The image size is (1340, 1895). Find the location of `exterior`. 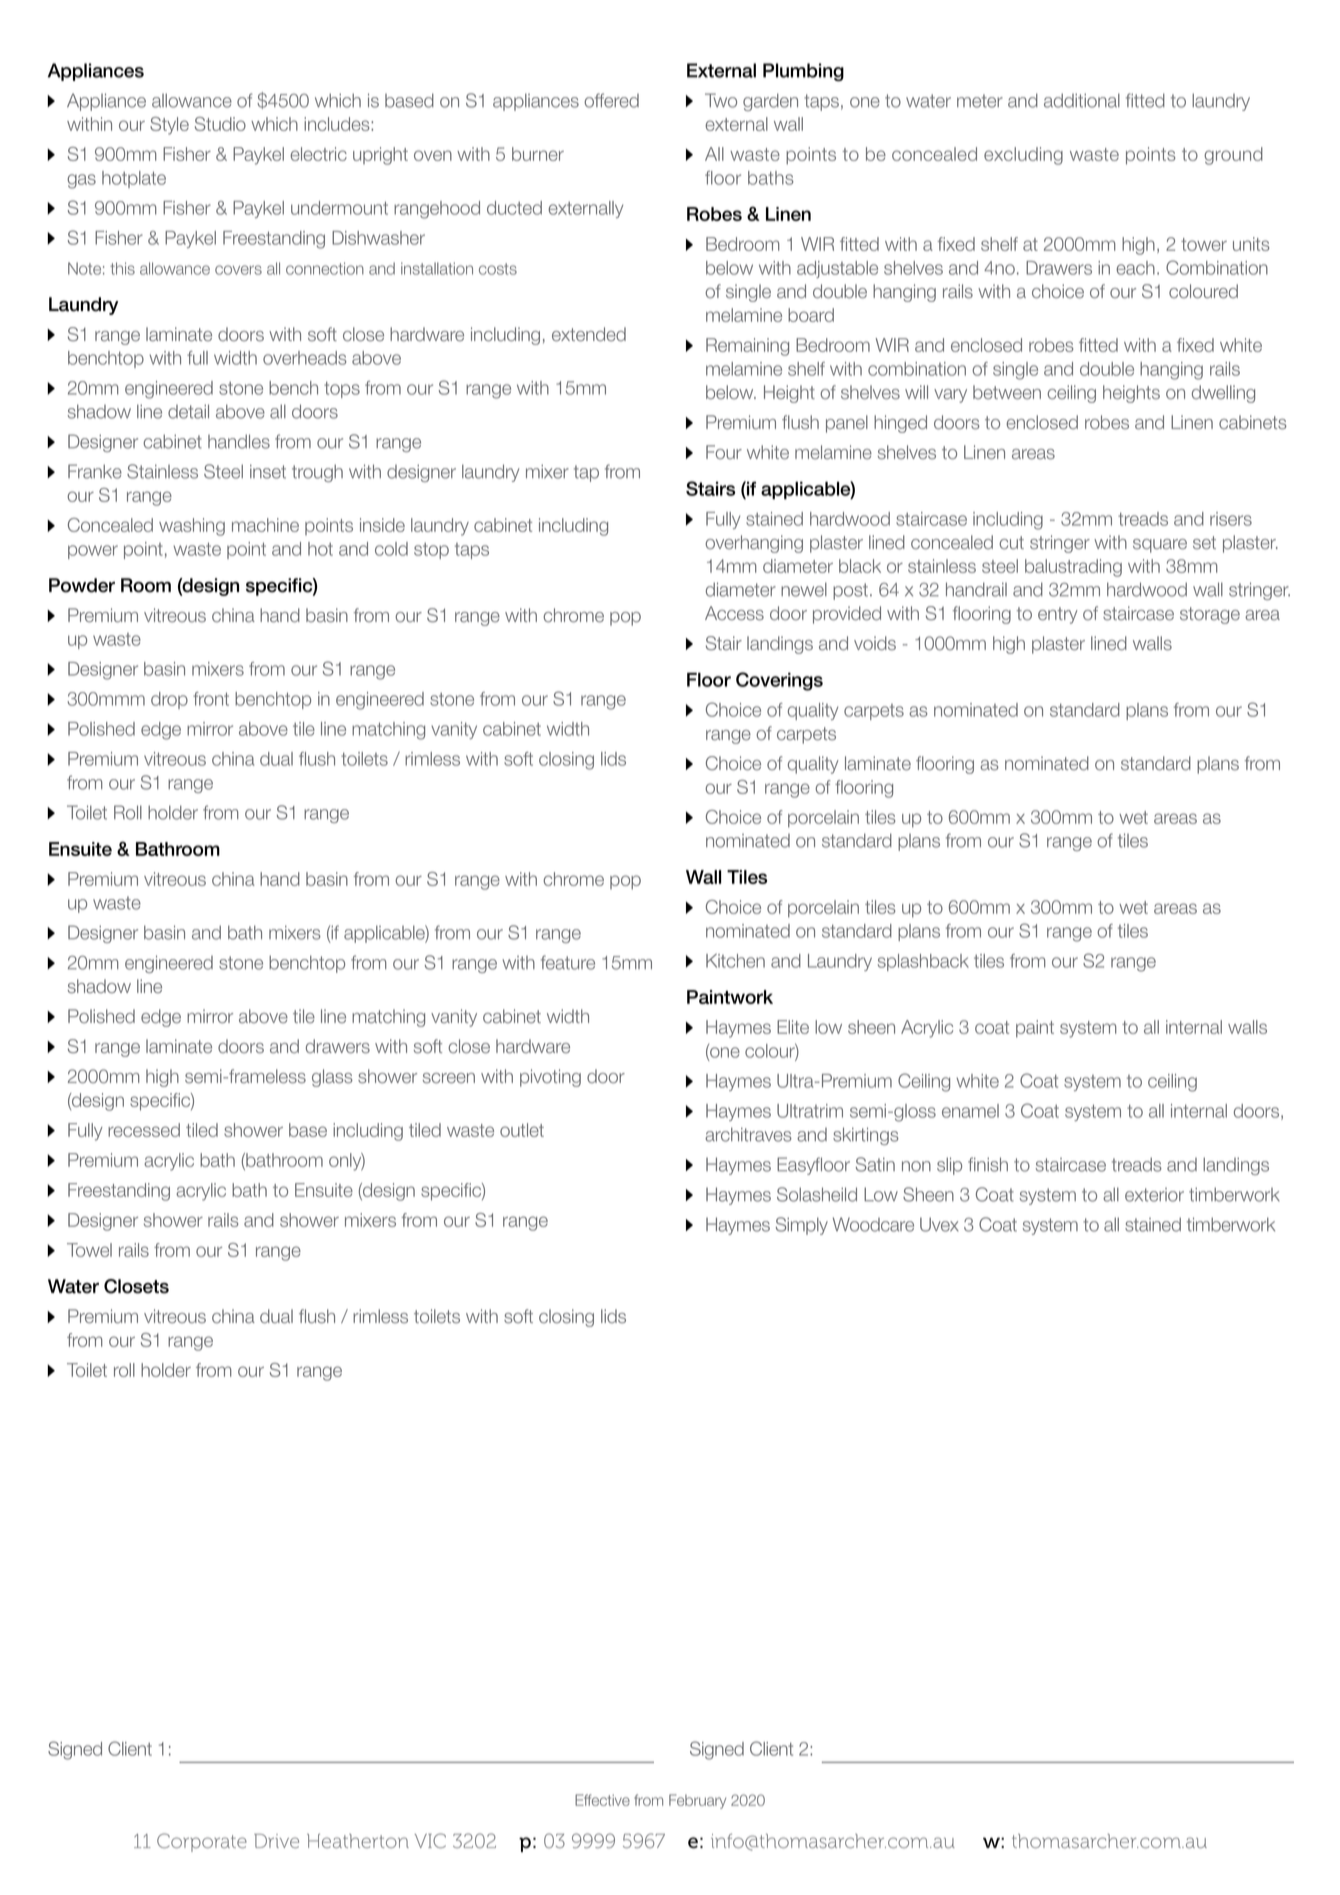

exterior is located at coordinates (1154, 1195).
